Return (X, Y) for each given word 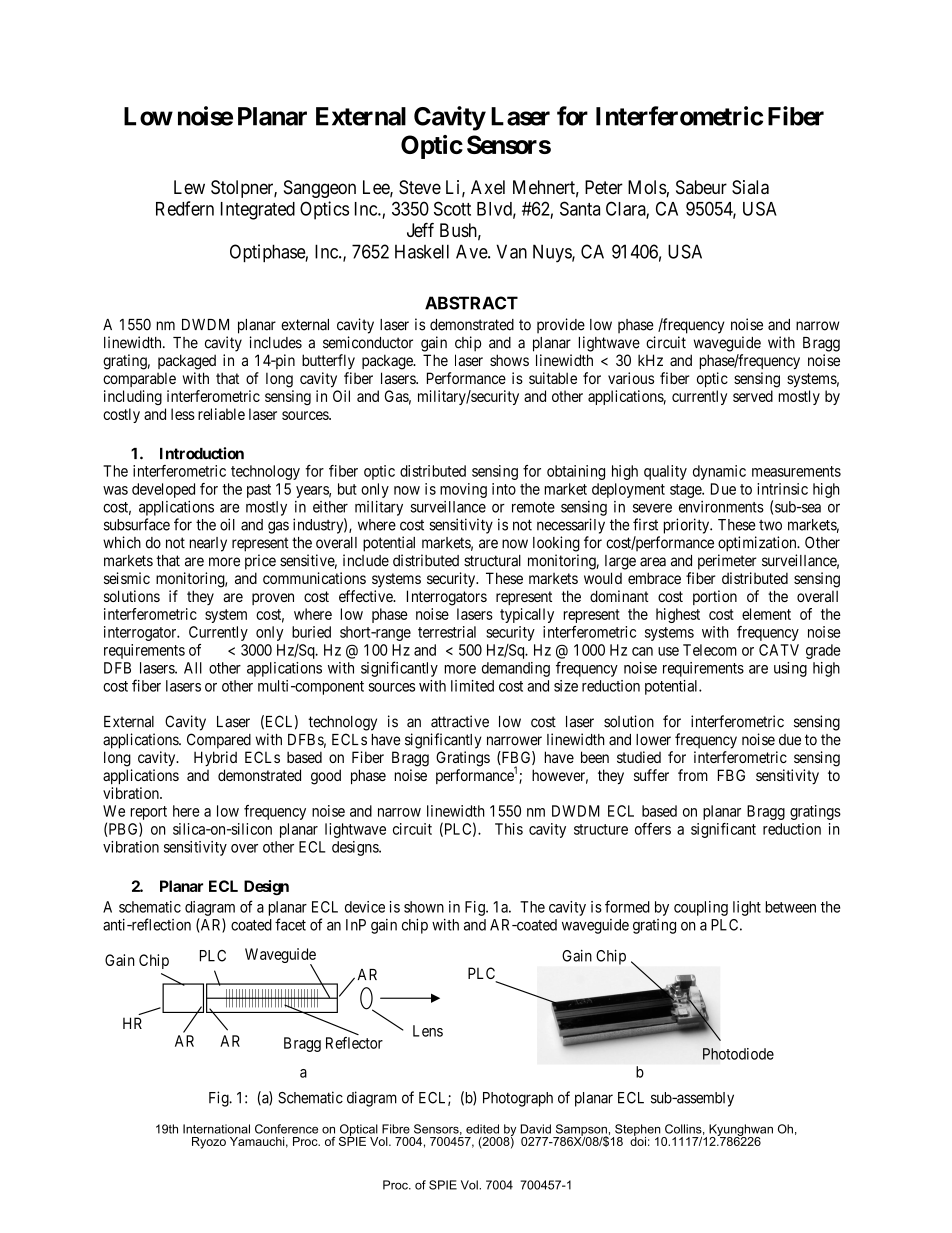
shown (424, 907)
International (216, 1129)
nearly (208, 544)
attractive (460, 721)
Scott (452, 208)
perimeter (727, 562)
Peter (604, 187)
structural (492, 561)
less (183, 414)
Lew (189, 187)
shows (509, 360)
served (753, 396)
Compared (219, 741)
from (693, 775)
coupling (701, 908)
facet (290, 924)
